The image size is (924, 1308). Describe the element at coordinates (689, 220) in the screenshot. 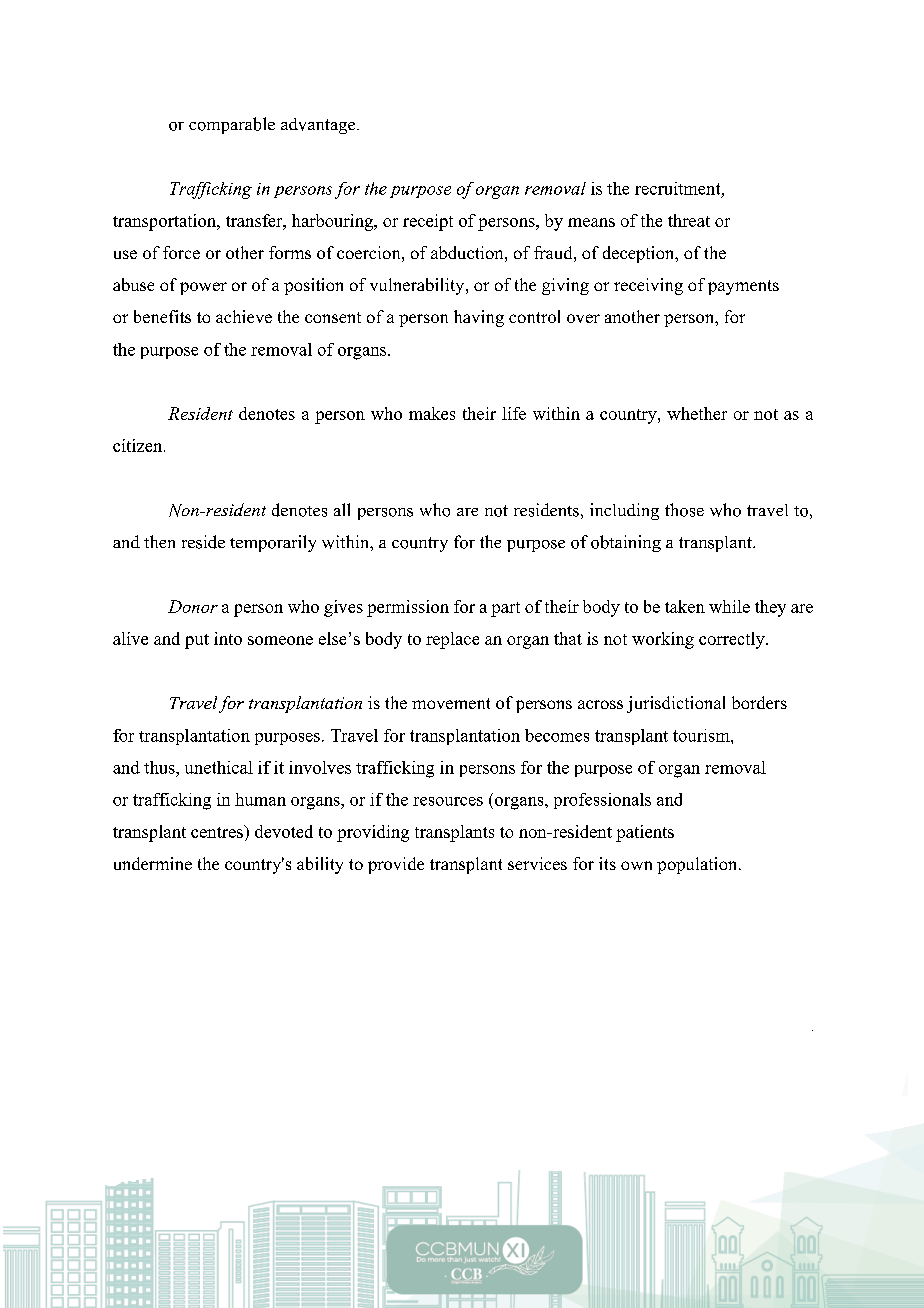

I see `threat` at that location.
